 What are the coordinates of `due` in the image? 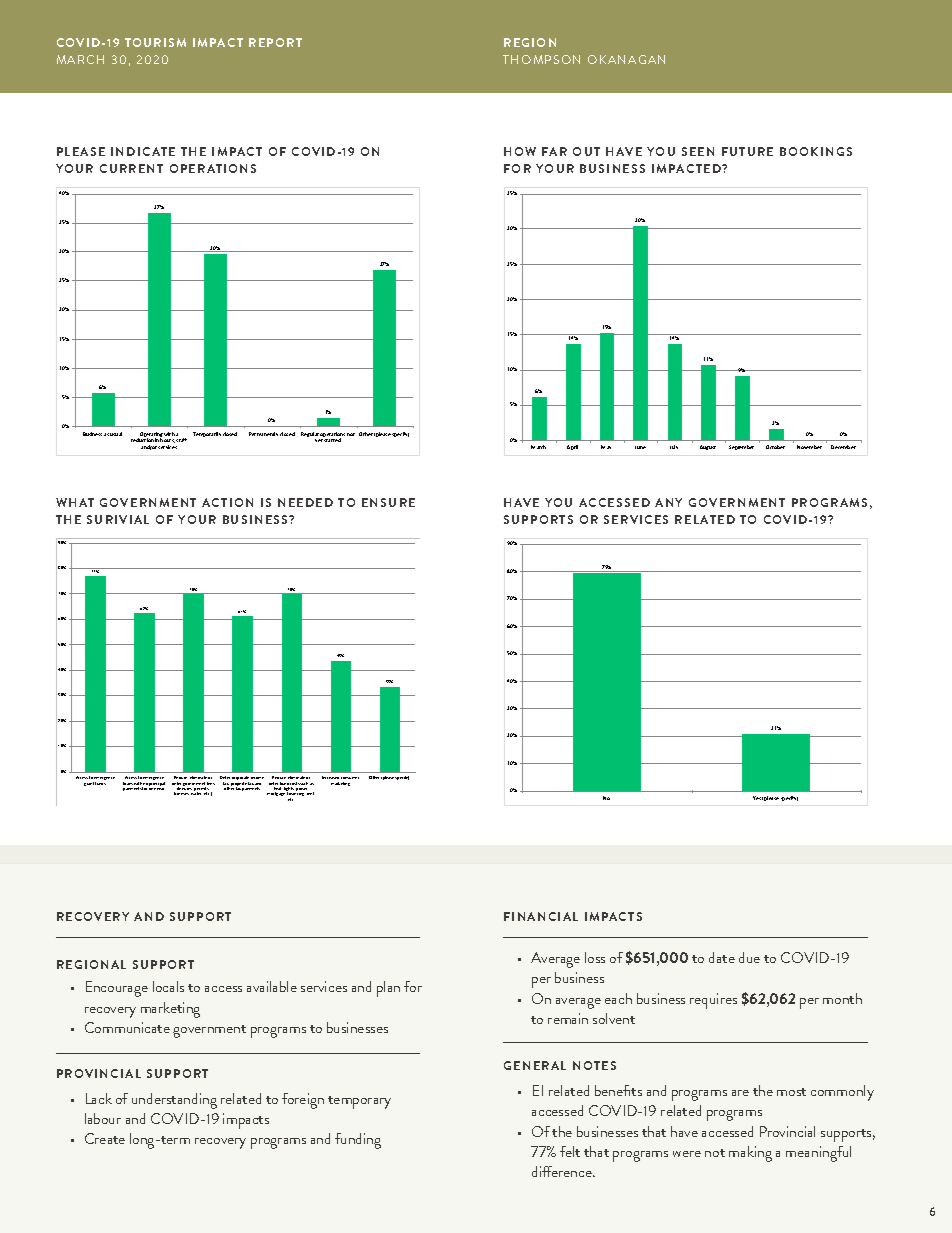 It's located at (749, 957).
